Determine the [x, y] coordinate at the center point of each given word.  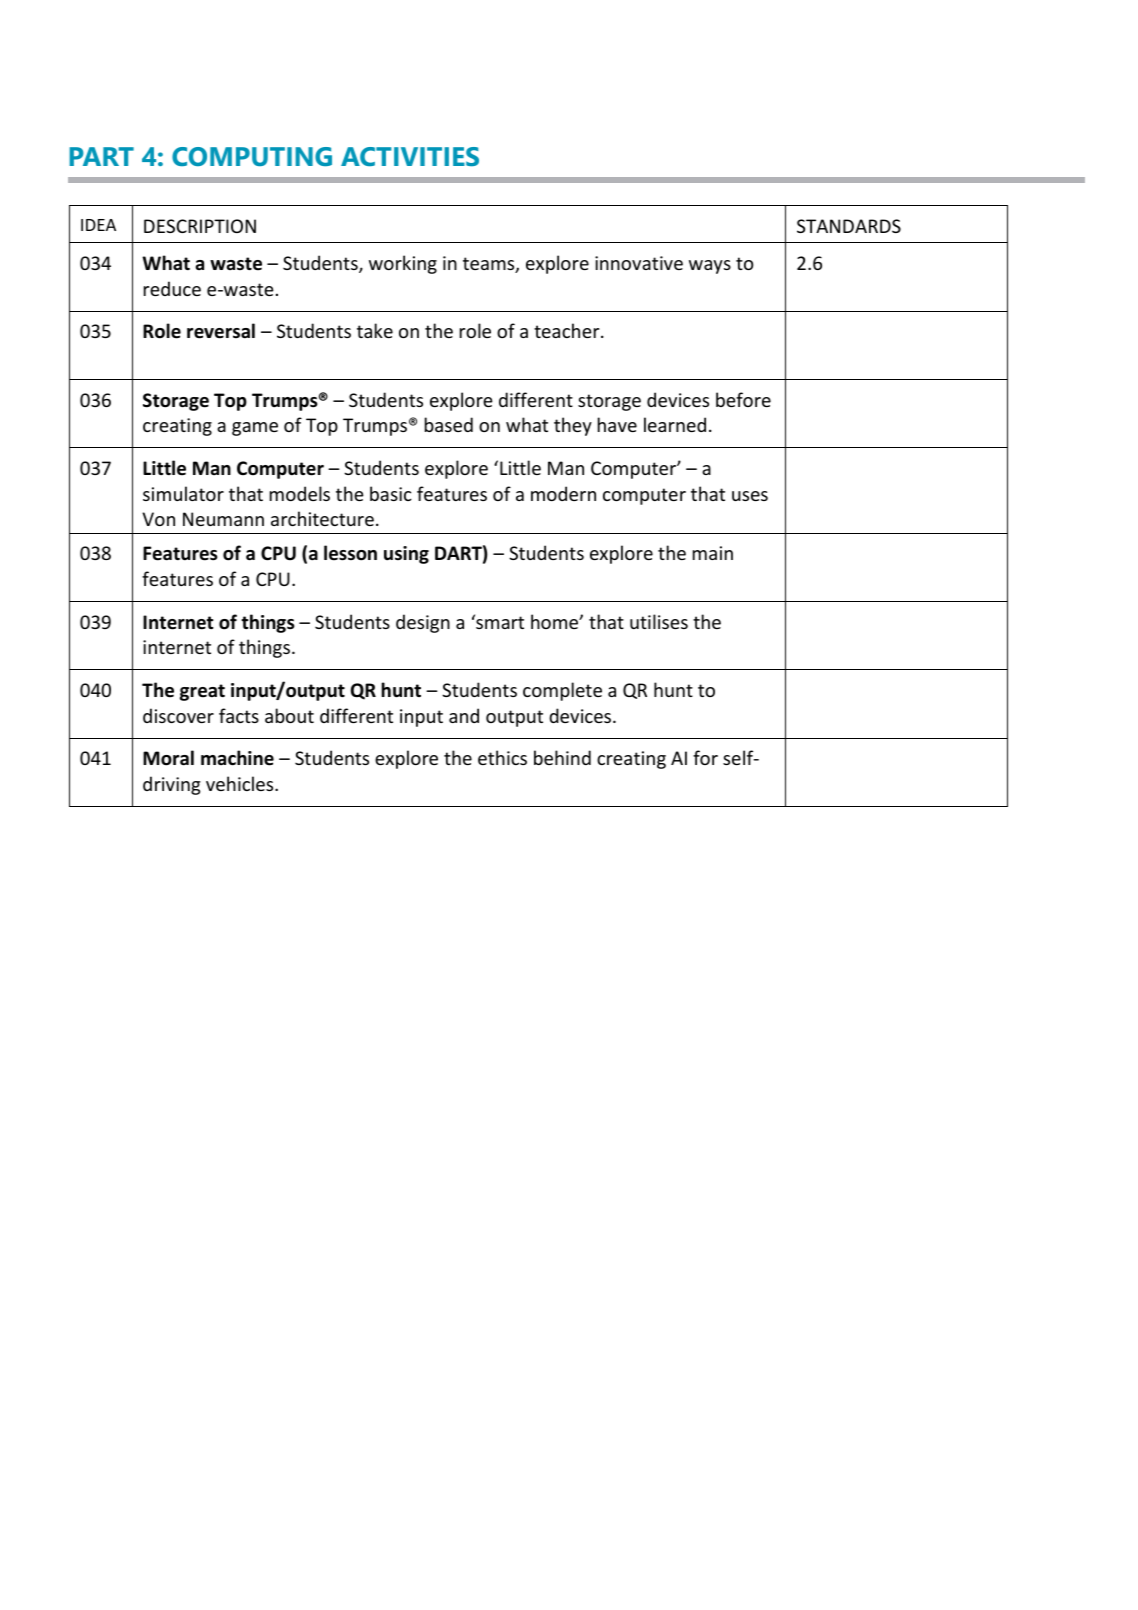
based [449, 424]
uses [750, 496]
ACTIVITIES [410, 156]
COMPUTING [252, 156]
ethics [502, 757]
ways [710, 267]
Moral [168, 758]
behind [562, 757]
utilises [659, 621]
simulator [183, 493]
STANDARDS [849, 226]
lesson [350, 553]
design [423, 623]
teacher [568, 330]
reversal [221, 331]
